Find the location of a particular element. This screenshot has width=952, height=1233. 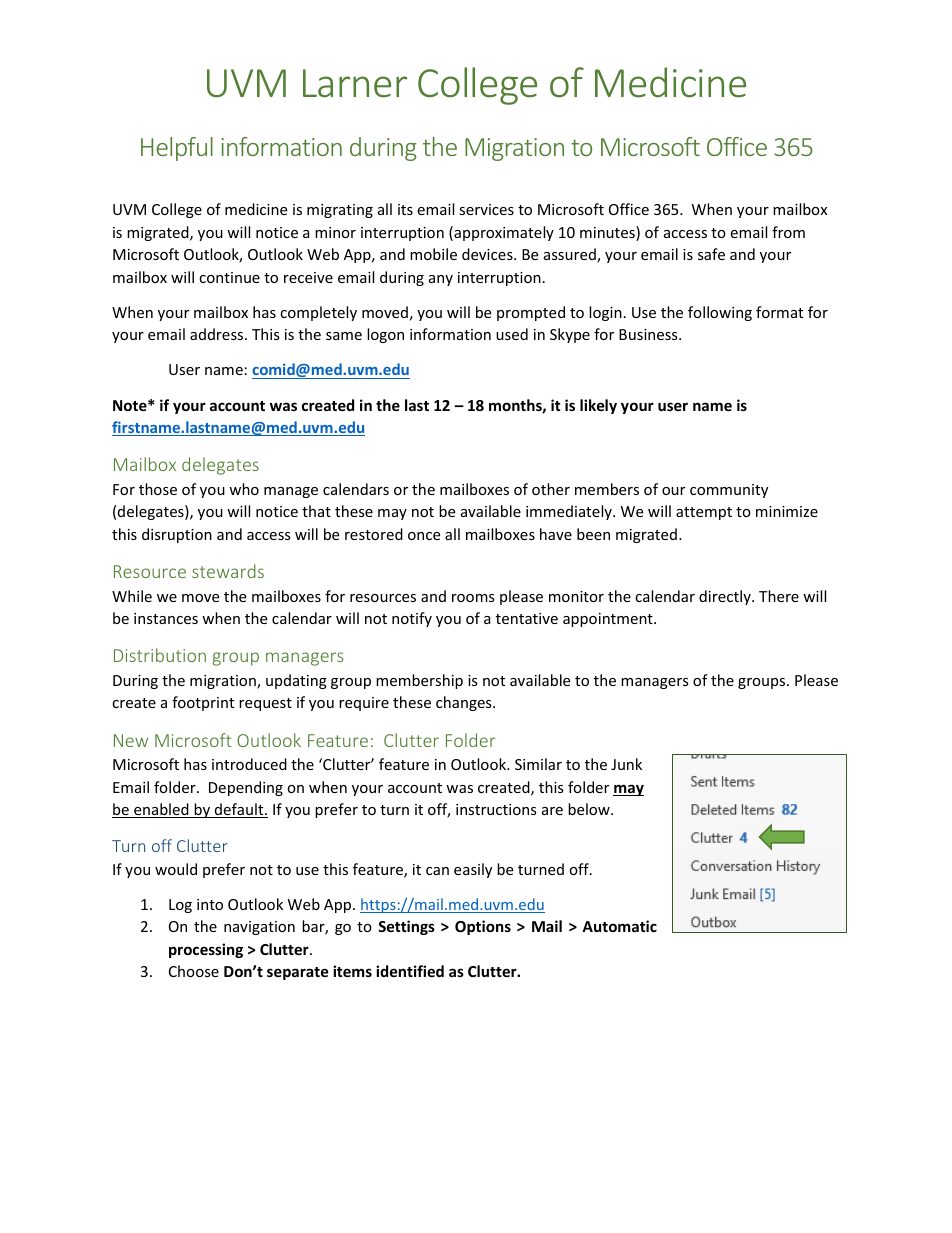

once is located at coordinates (424, 536).
